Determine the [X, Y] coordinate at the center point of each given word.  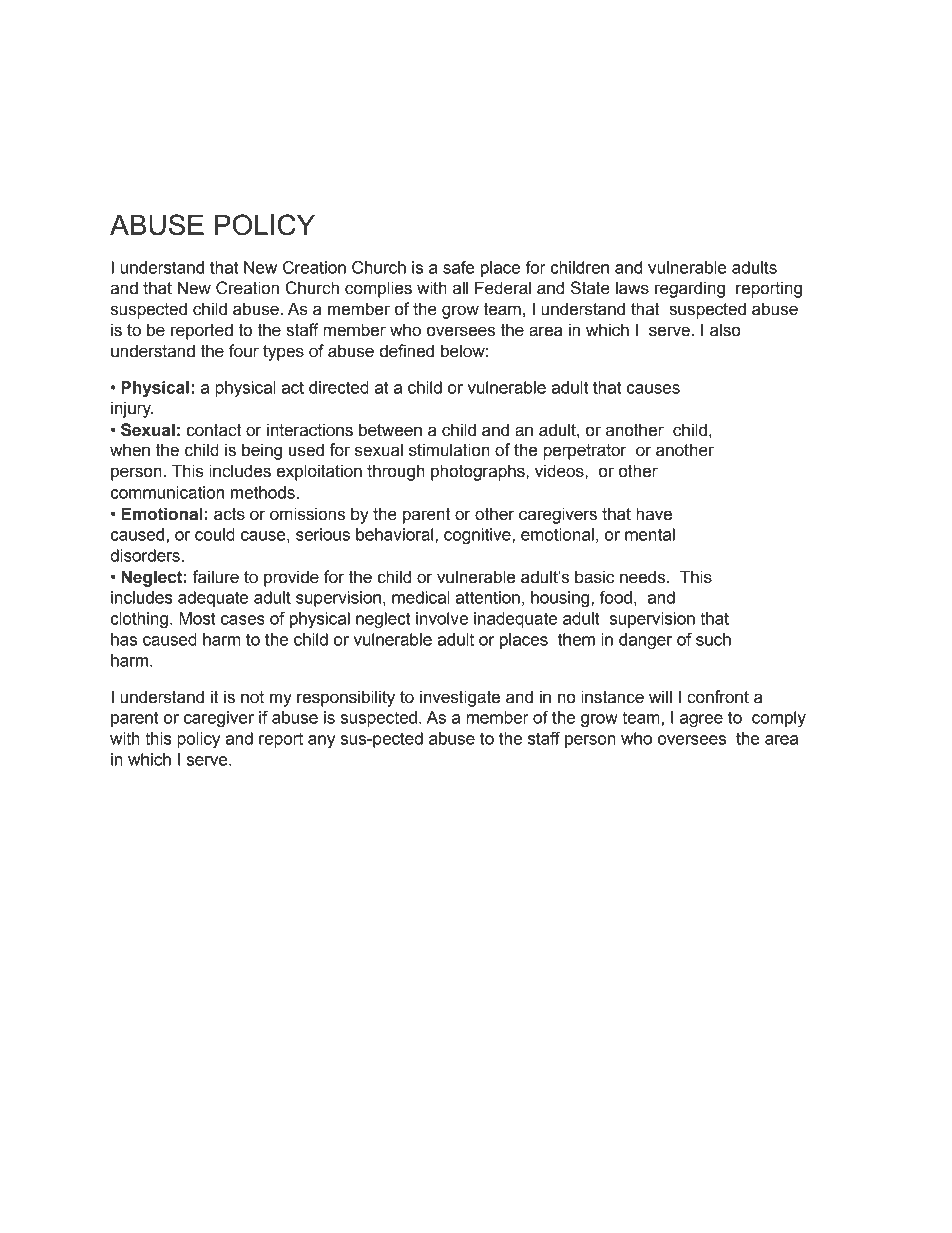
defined [406, 351]
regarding [690, 289]
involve [442, 618]
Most [197, 618]
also [725, 330]
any [321, 742]
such [713, 639]
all [460, 288]
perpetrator [585, 452]
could [215, 534]
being [262, 451]
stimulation [449, 450]
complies [378, 289]
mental [650, 534]
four [244, 351]
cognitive [478, 536]
